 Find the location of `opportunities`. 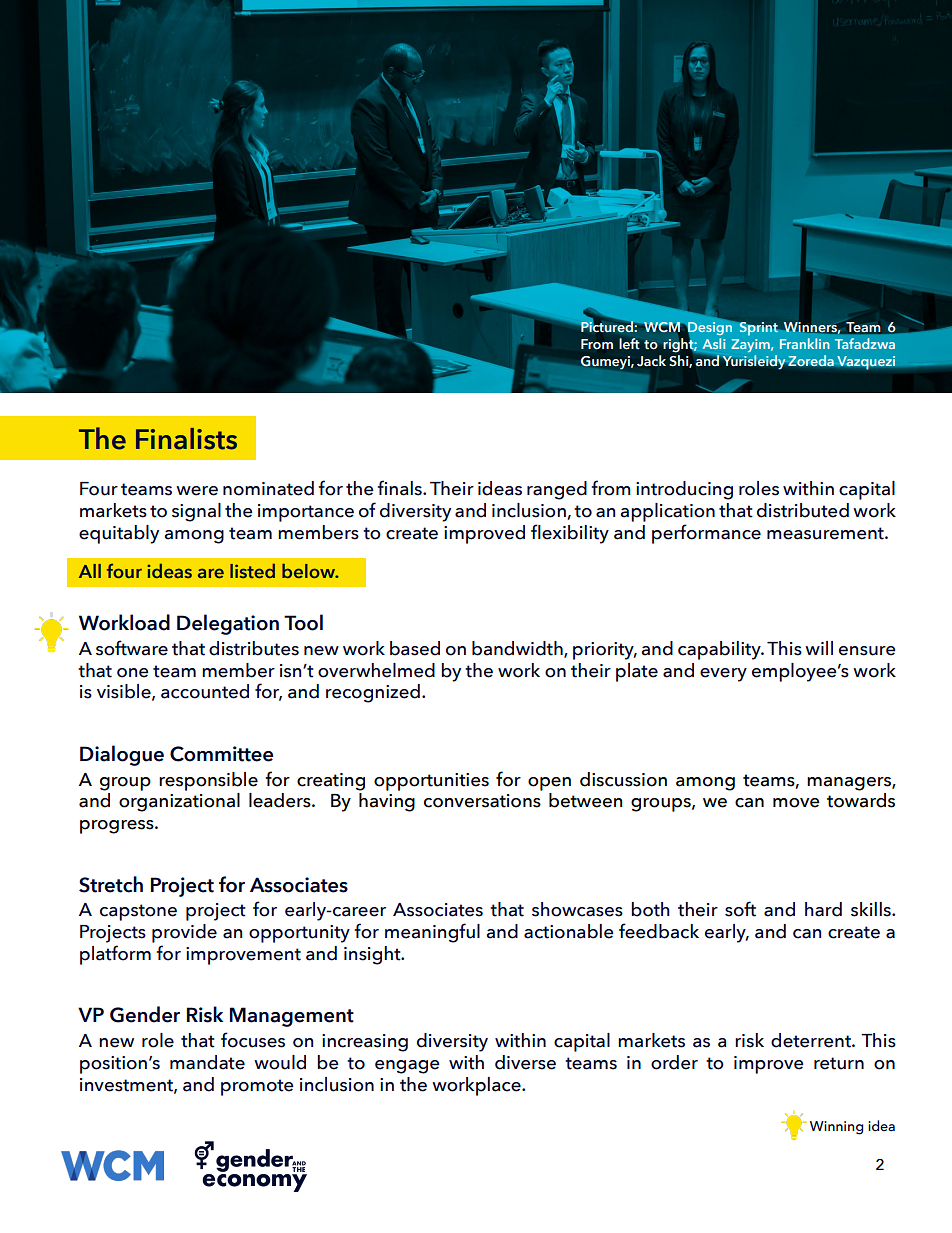

opportunities is located at coordinates (431, 782).
